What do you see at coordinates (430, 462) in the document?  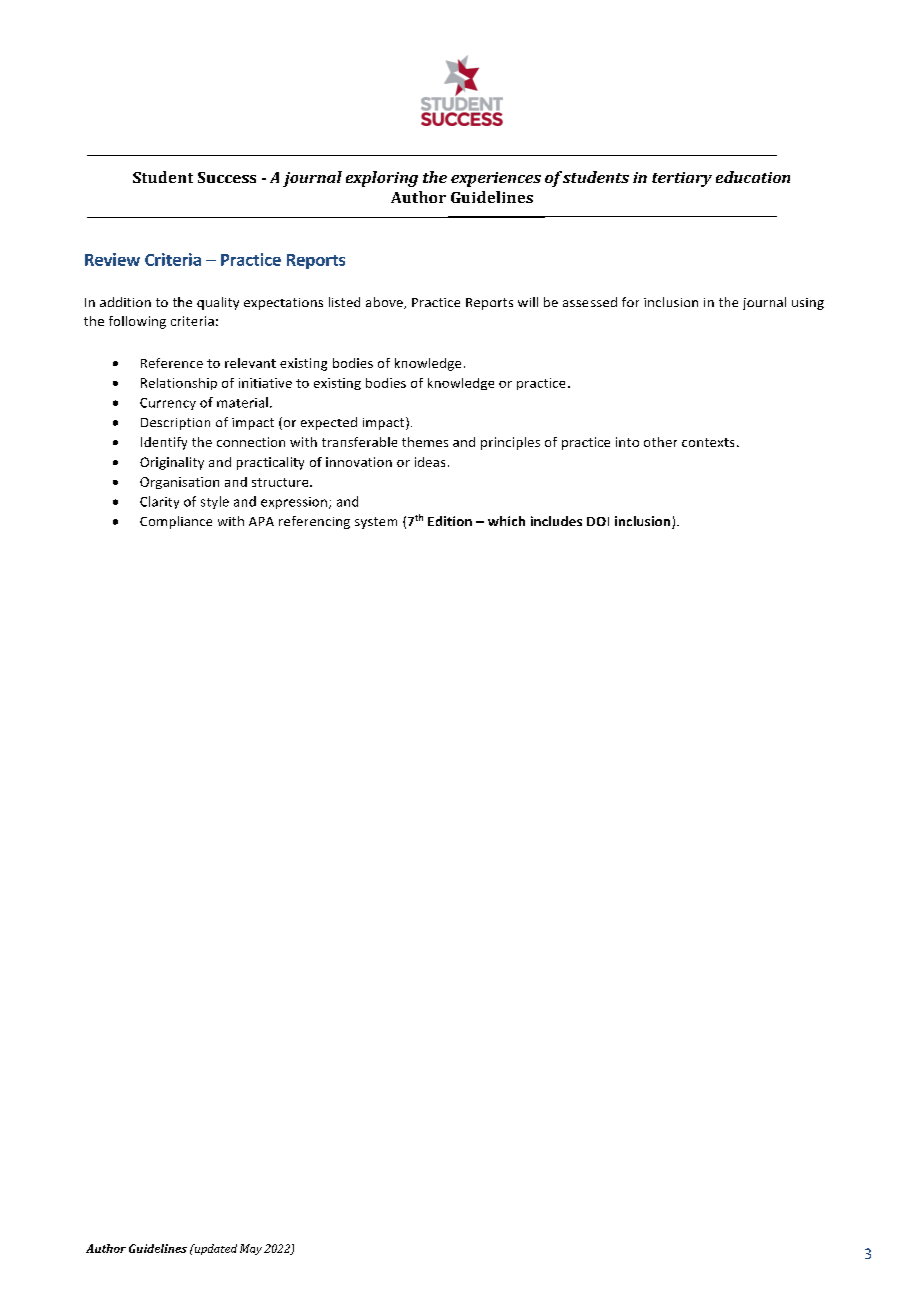 I see `ideas` at bounding box center [430, 462].
